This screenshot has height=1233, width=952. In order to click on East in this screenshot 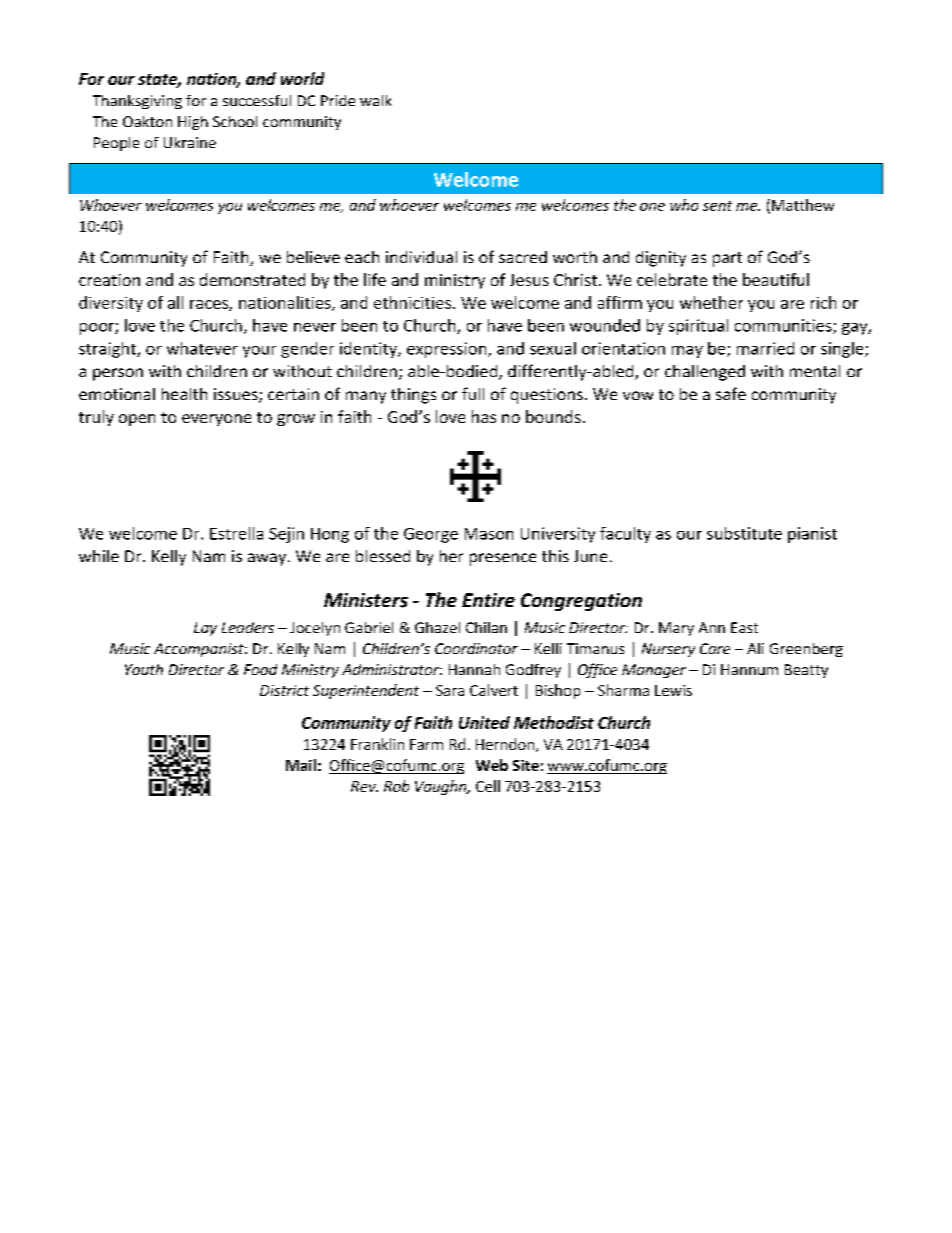, I will do `click(744, 627)`.
